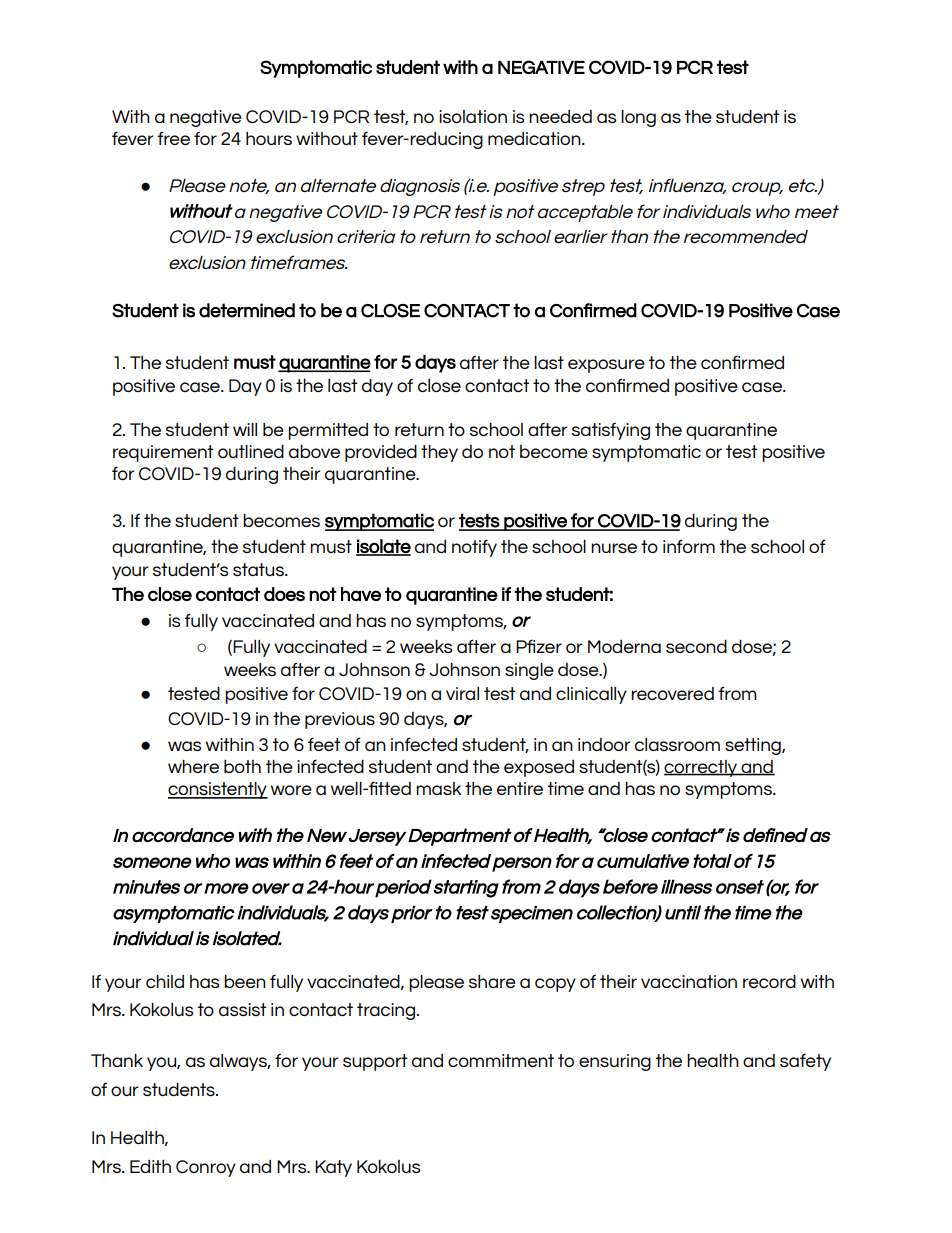 This screenshot has height=1233, width=952. Describe the element at coordinates (501, 1060) in the screenshot. I see `commitment` at that location.
